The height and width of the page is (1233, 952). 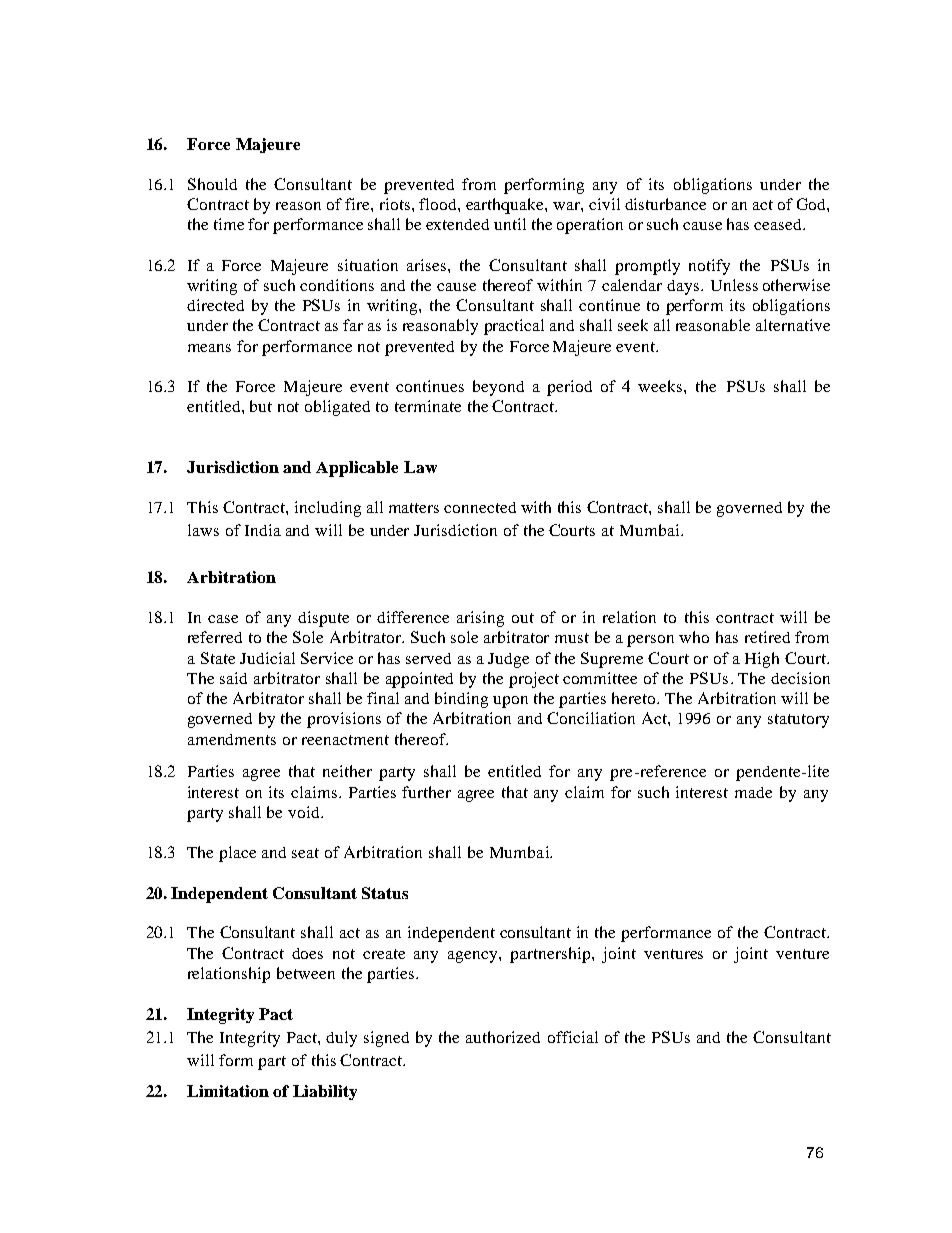 I want to click on who, so click(x=694, y=637).
